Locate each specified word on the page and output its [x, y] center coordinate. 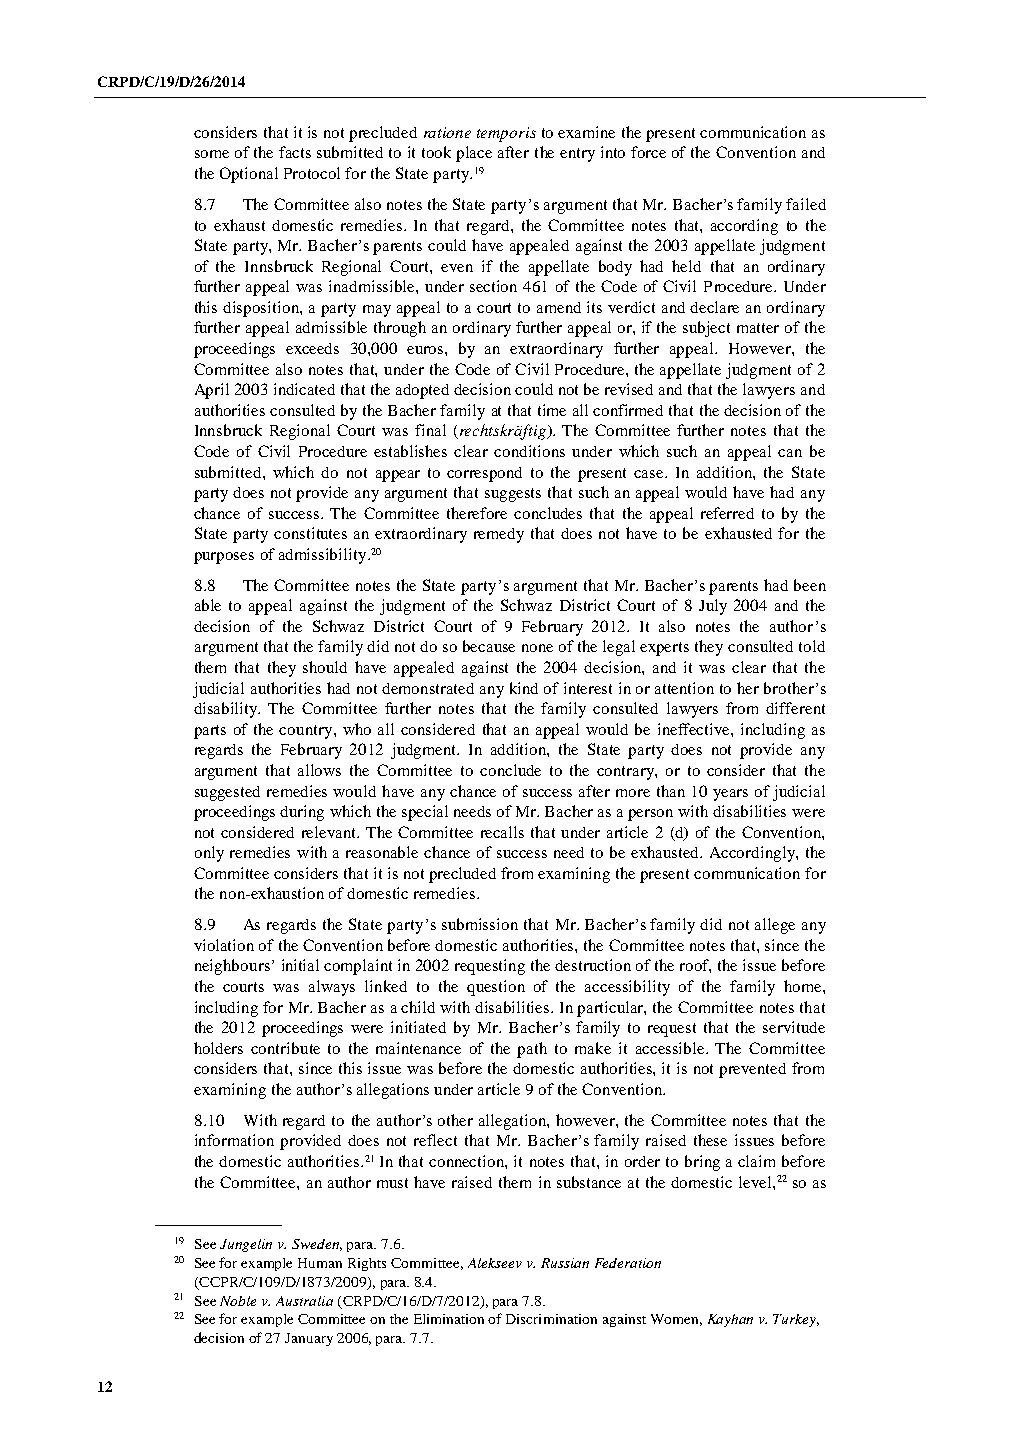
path [532, 1050]
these [710, 1140]
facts [295, 152]
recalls [502, 832]
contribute [285, 1048]
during [302, 813]
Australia [304, 1301]
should [325, 667]
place [474, 154]
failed [806, 204]
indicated [304, 389]
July [713, 607]
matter [758, 328]
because [489, 646]
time [552, 410]
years [730, 795]
